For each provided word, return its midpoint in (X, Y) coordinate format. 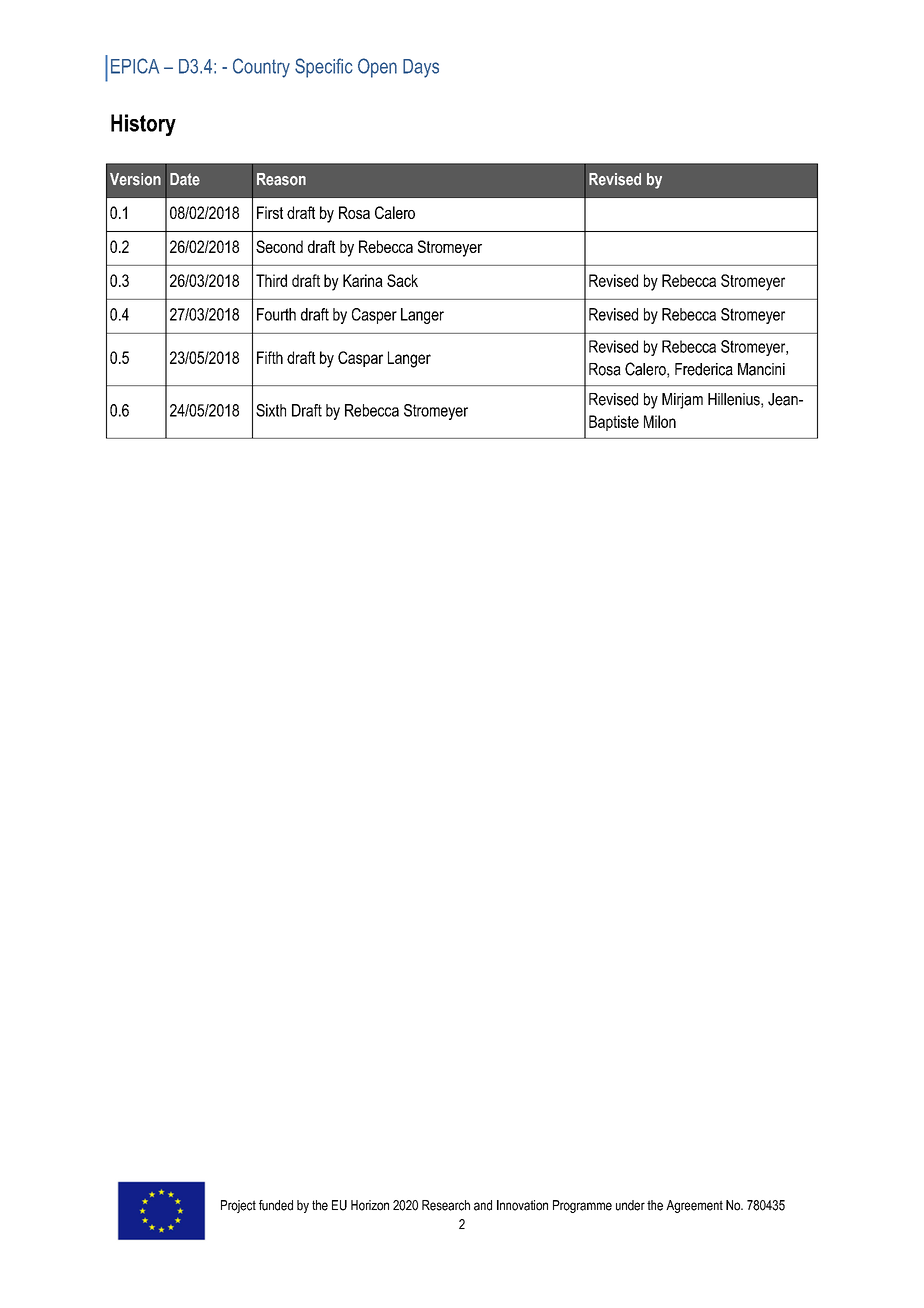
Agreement (694, 1206)
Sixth (271, 410)
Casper (374, 316)
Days (421, 68)
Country (261, 68)
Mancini (761, 369)
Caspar (360, 359)
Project (238, 1206)
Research (446, 1205)
